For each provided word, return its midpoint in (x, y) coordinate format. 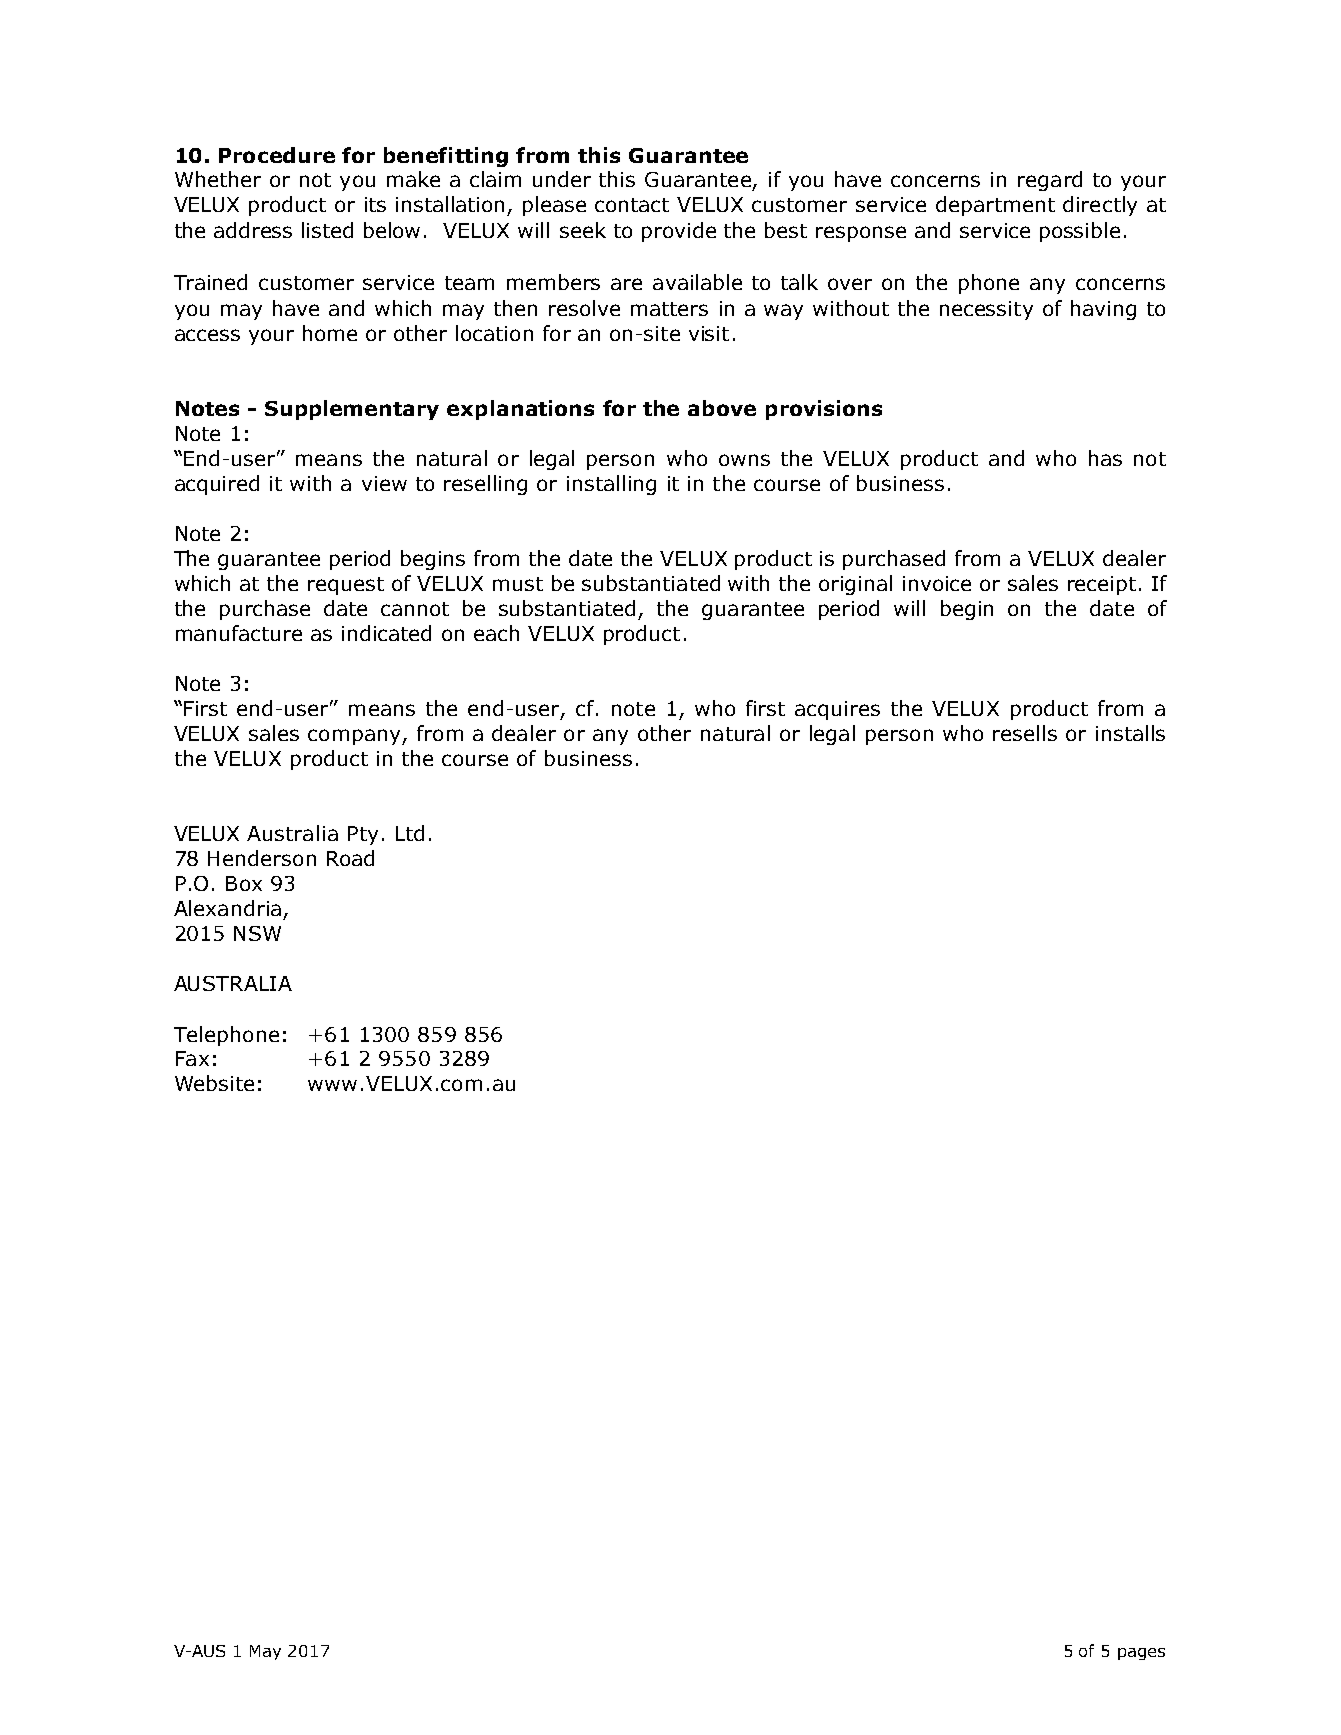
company (355, 737)
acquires (837, 710)
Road (350, 858)
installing (611, 485)
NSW (257, 933)
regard (1050, 181)
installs (1130, 733)
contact (632, 205)
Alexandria (227, 908)
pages (1141, 1654)
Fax (192, 1058)
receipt (1102, 585)
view (384, 483)
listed (327, 230)
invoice (937, 583)
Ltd (410, 833)
